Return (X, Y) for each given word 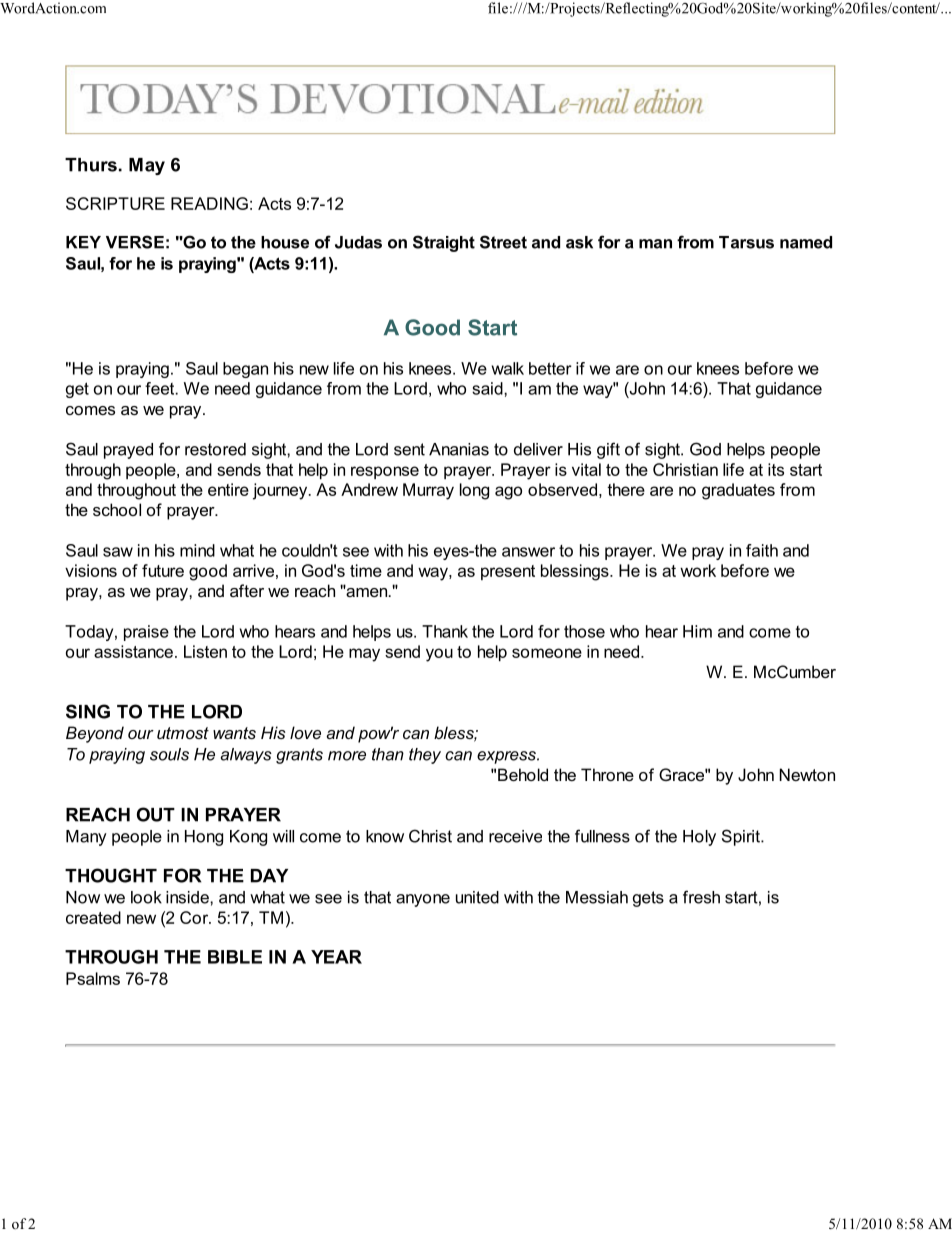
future (163, 570)
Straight (444, 243)
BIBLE (235, 957)
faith (762, 550)
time (366, 570)
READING (209, 203)
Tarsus (746, 242)
